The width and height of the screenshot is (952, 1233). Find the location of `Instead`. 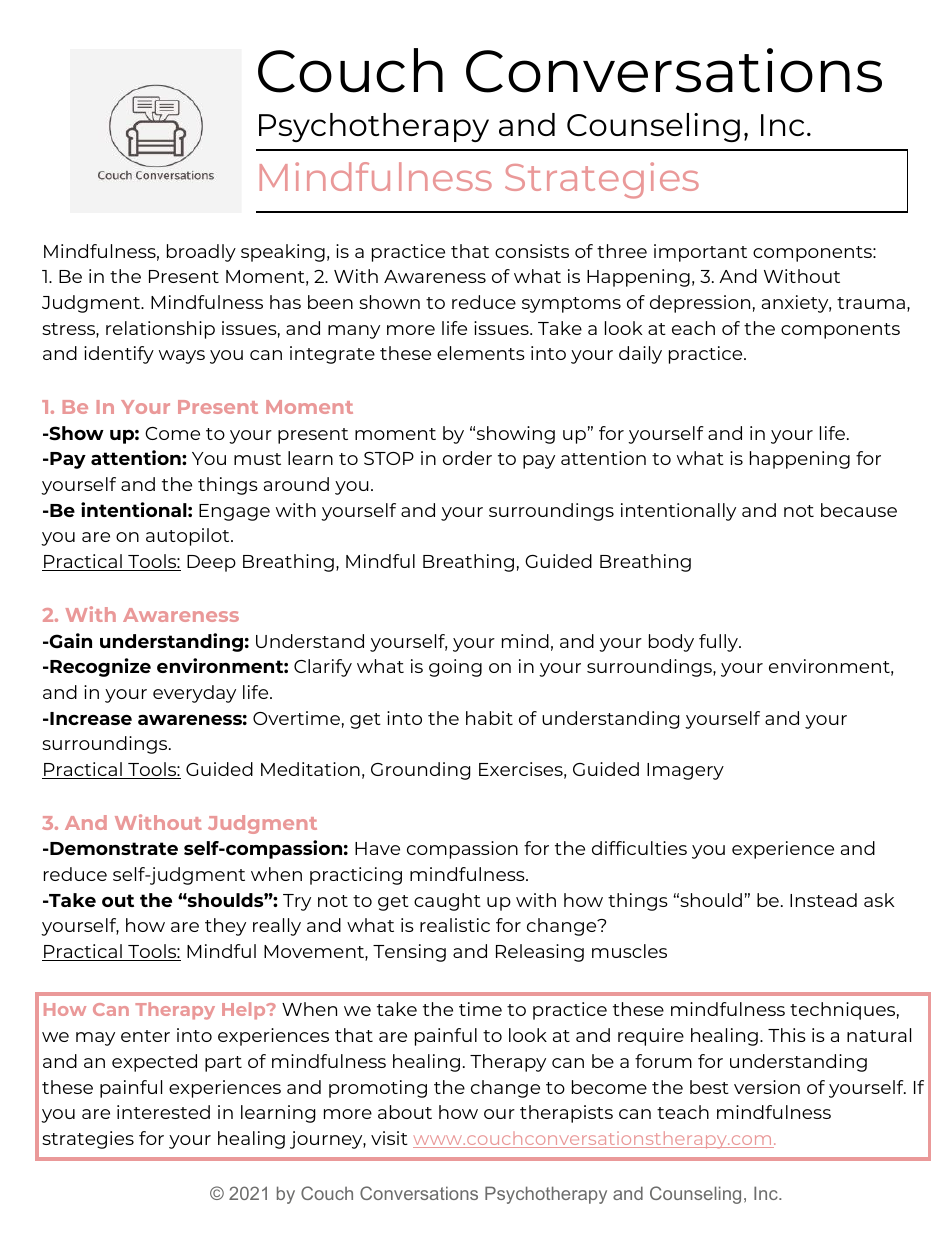

Instead is located at coordinates (823, 900).
